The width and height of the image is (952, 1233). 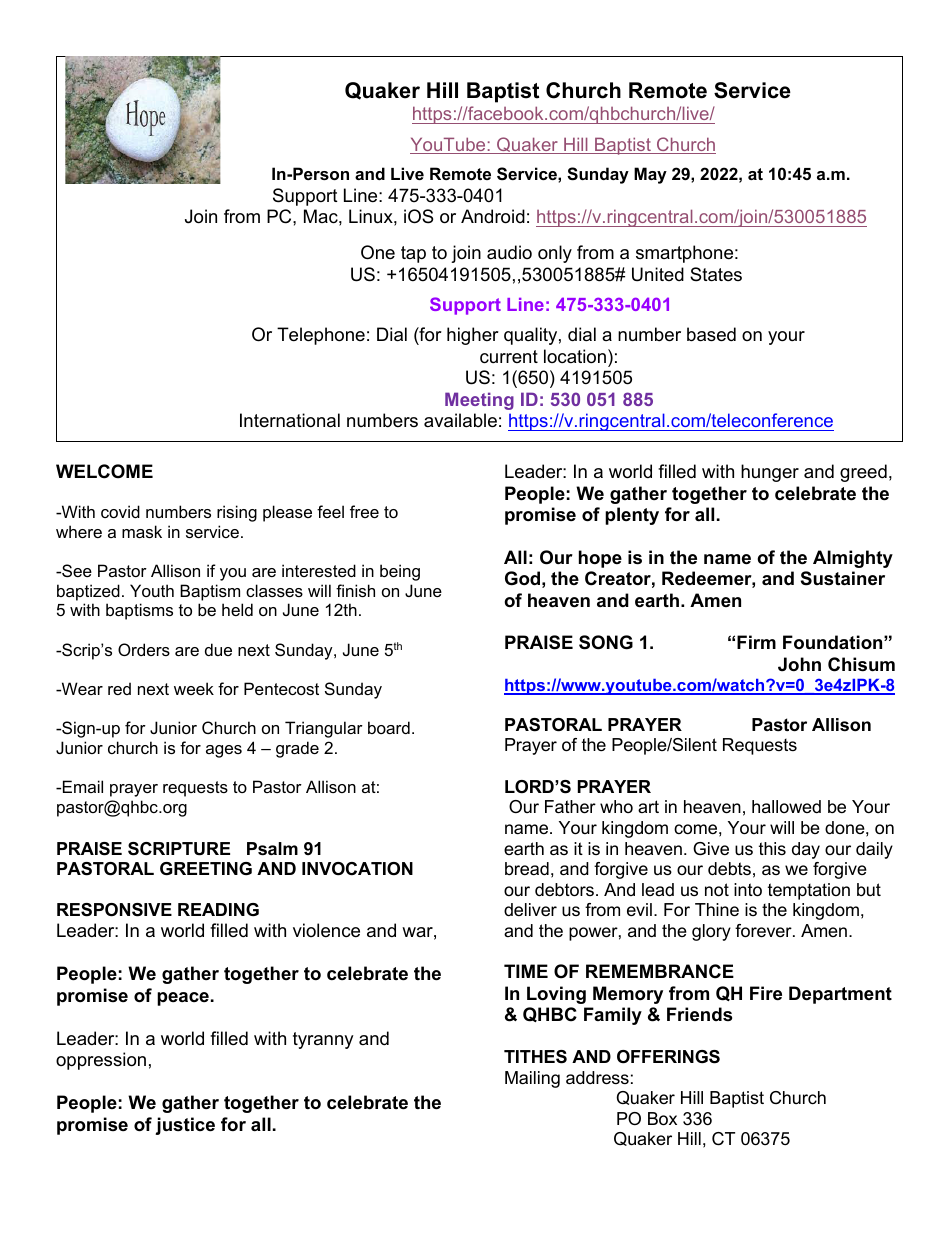 What do you see at coordinates (493, 216) in the image?
I see `Android` at bounding box center [493, 216].
